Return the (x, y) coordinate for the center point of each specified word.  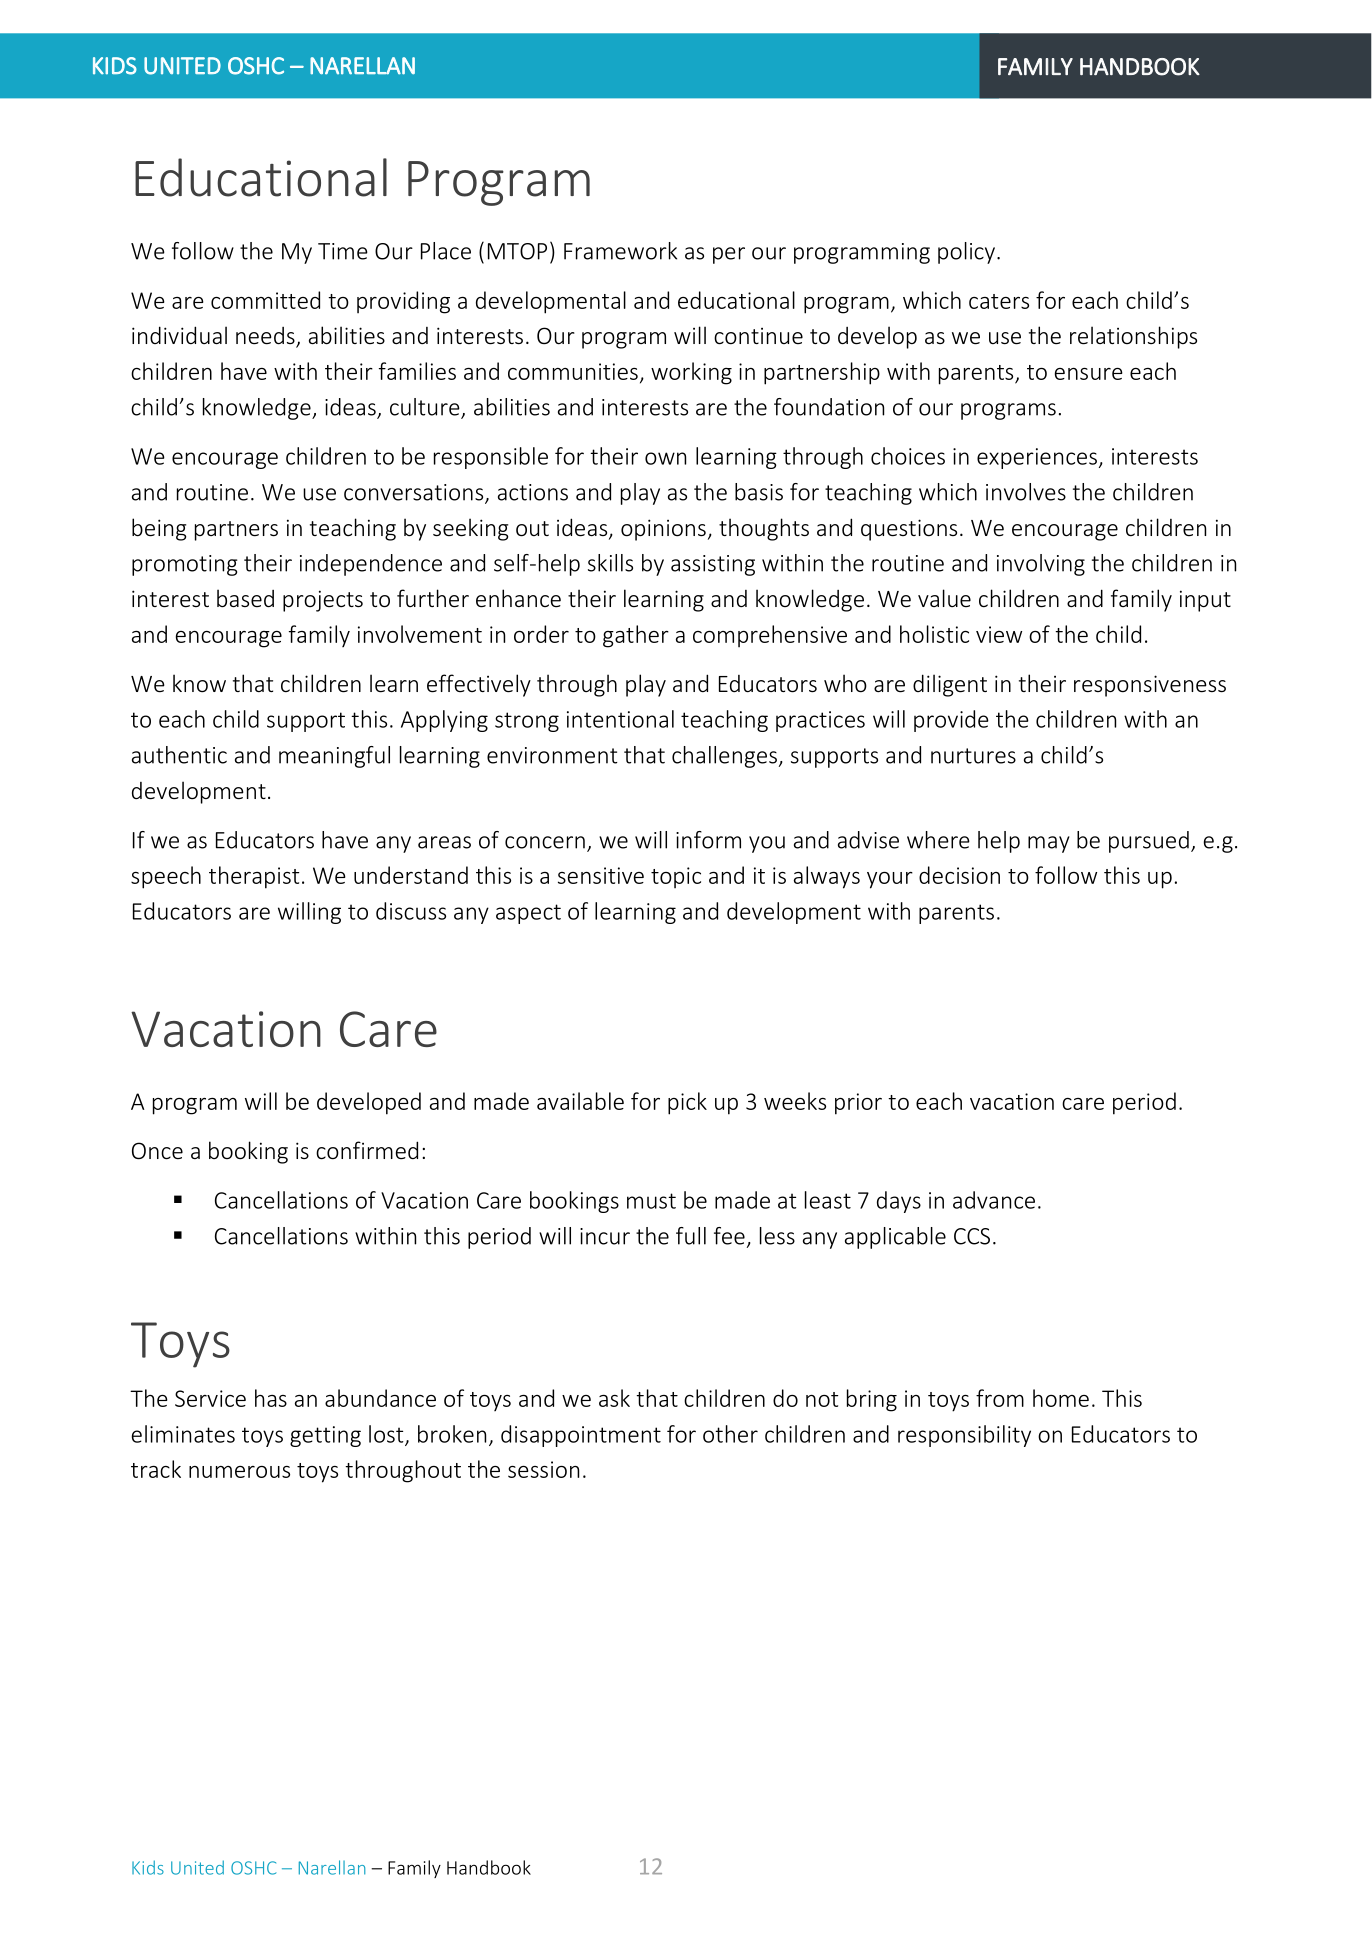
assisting (713, 565)
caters (999, 301)
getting (325, 1436)
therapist (254, 877)
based (245, 598)
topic (676, 877)
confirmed (367, 1150)
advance (994, 1200)
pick (687, 1103)
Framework (620, 251)
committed (265, 300)
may (1049, 844)
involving (1041, 565)
